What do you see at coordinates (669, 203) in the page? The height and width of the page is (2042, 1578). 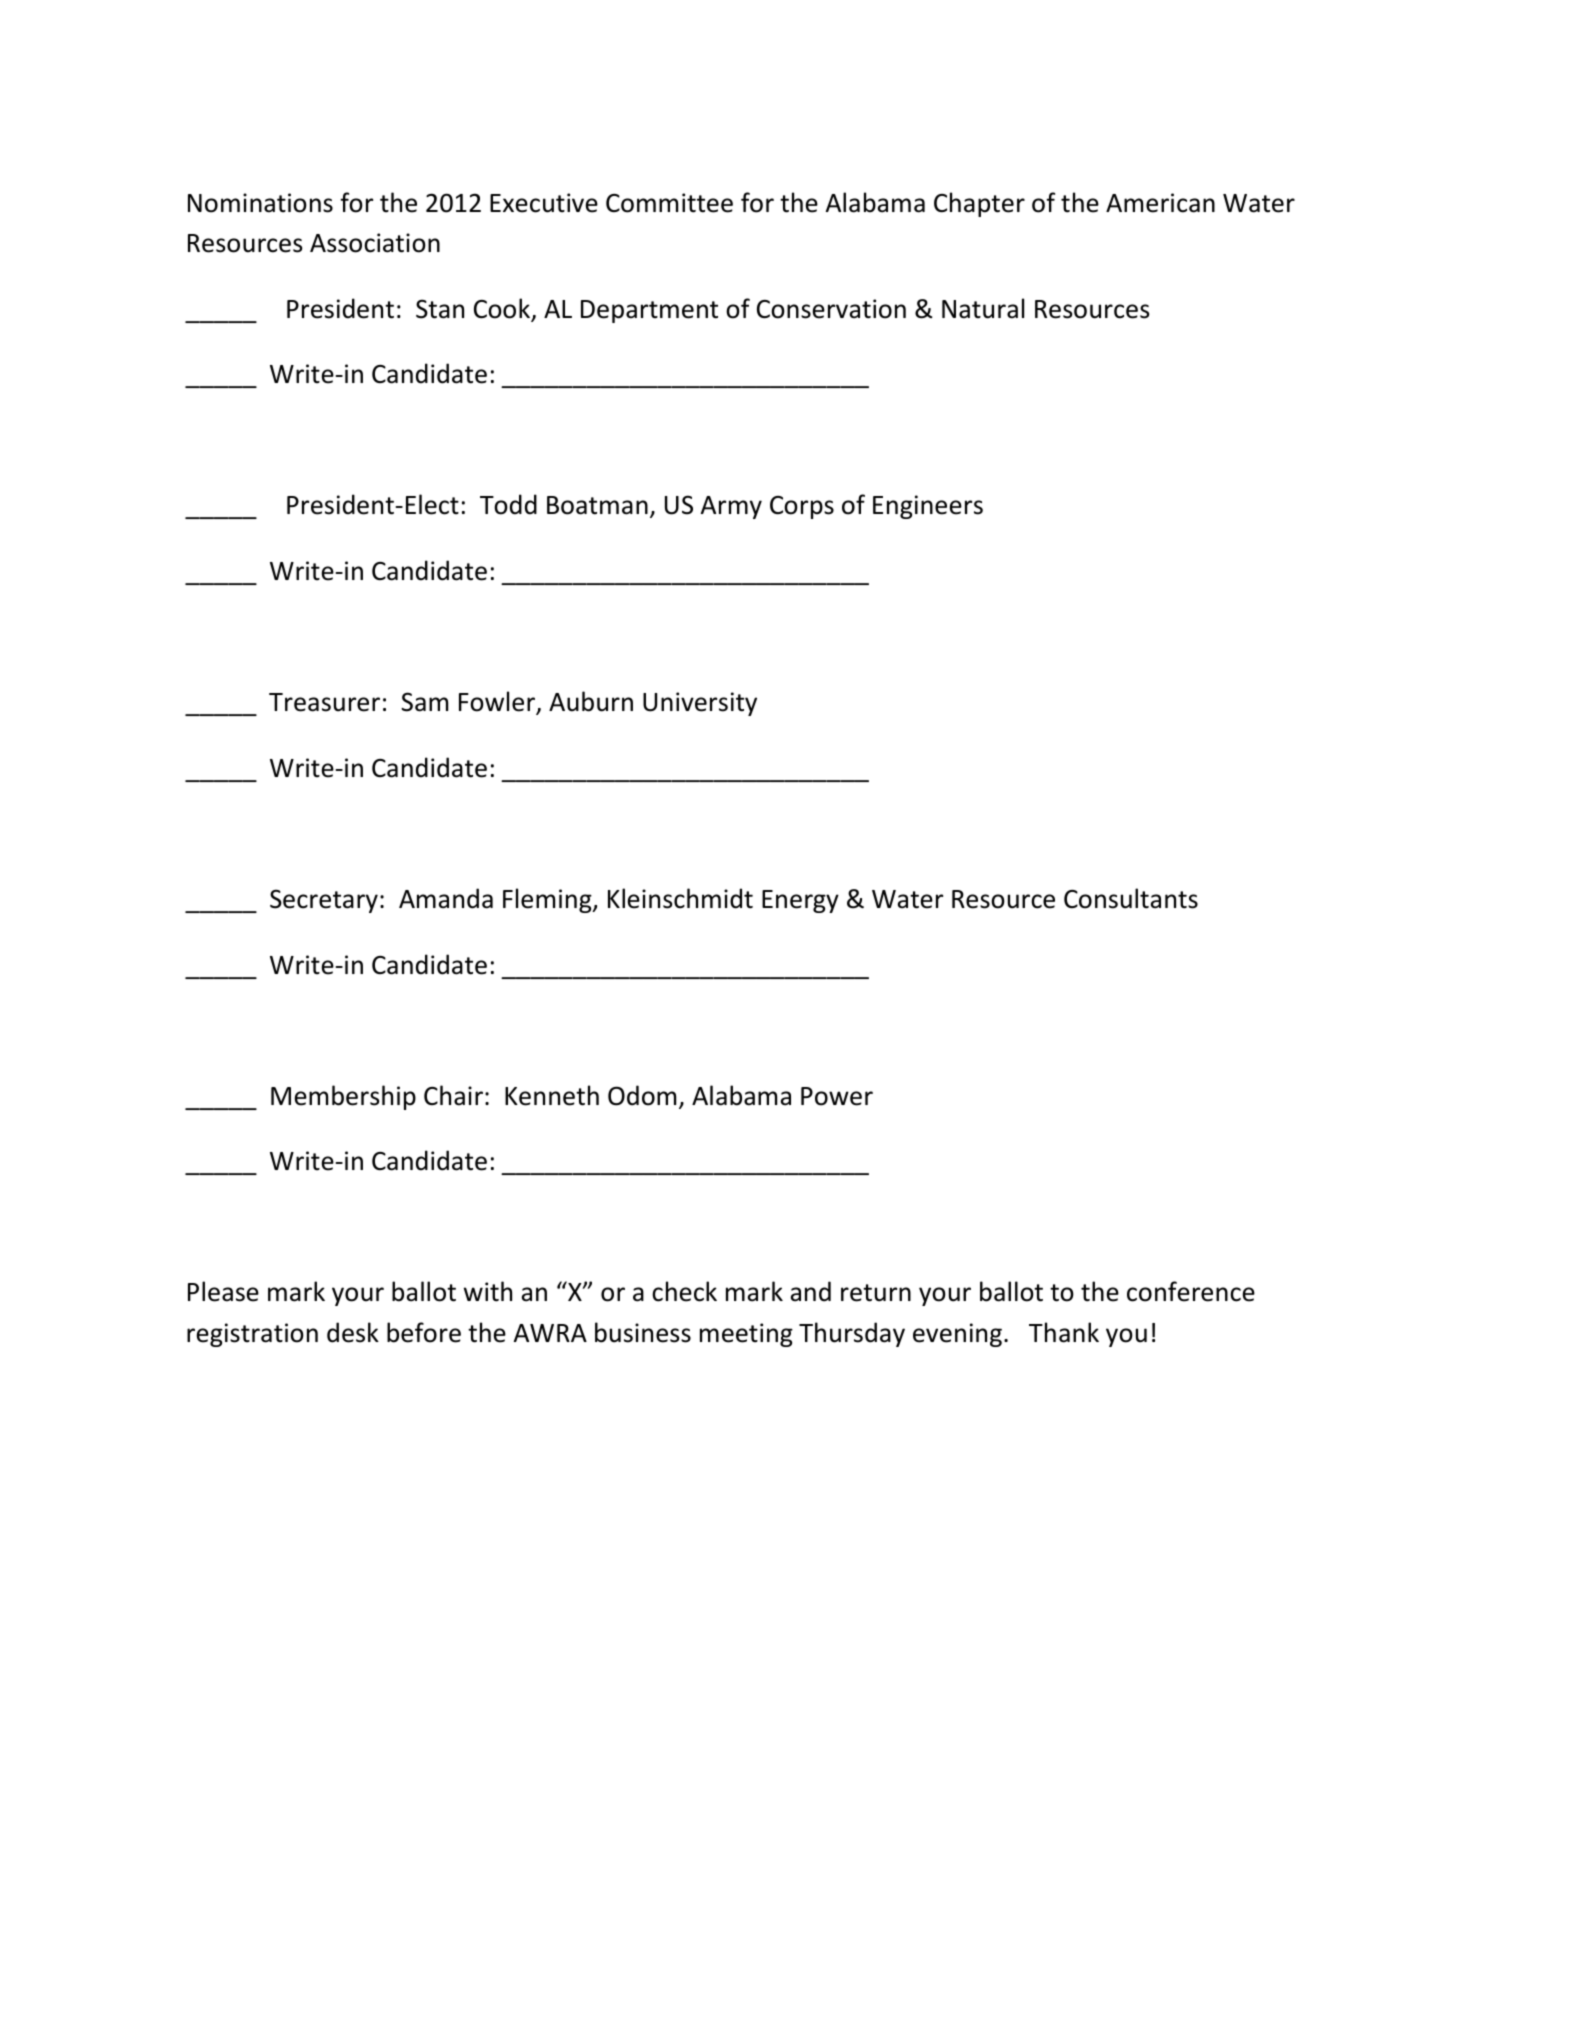 I see `Committee` at bounding box center [669, 203].
